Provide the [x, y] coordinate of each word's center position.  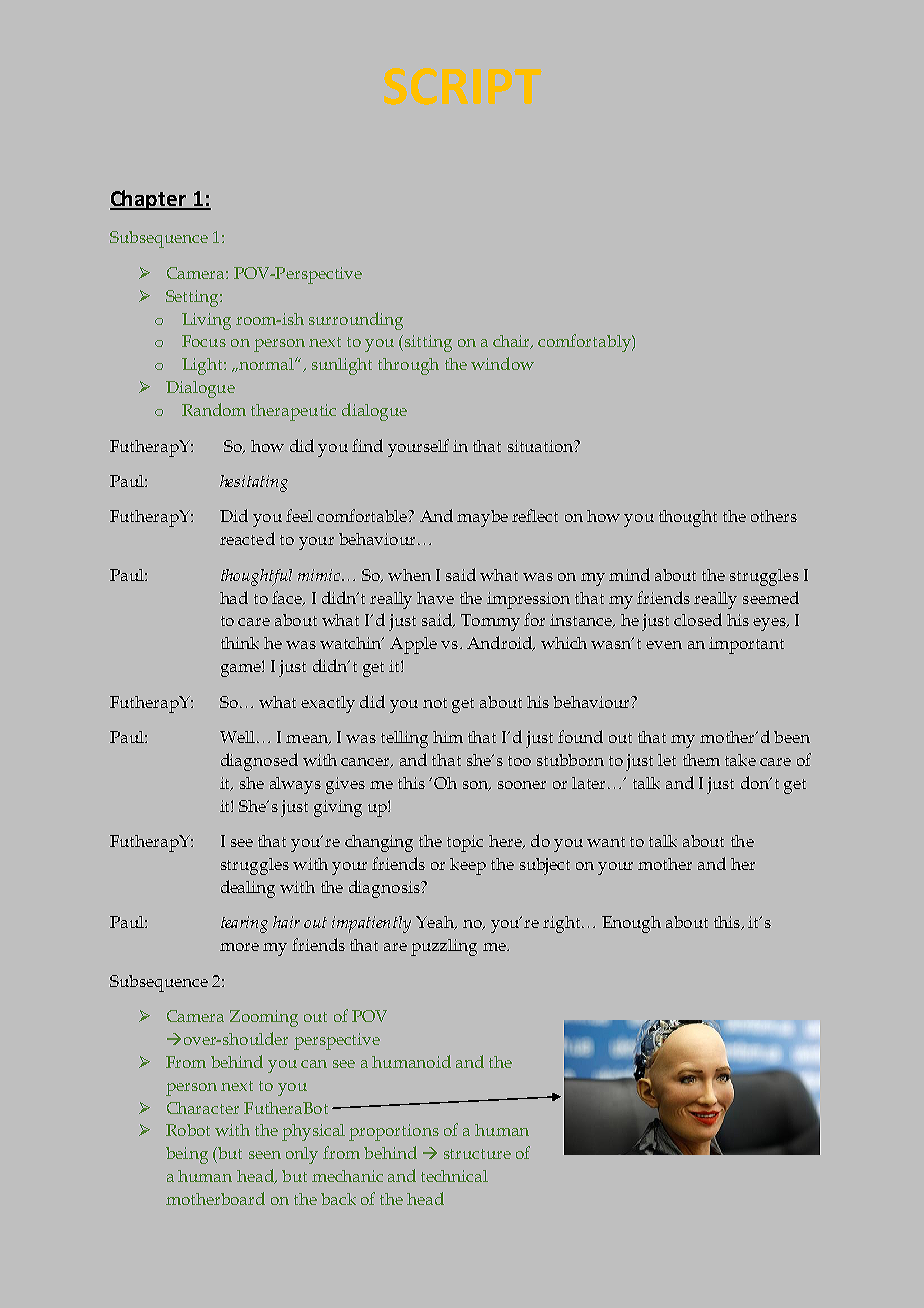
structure [477, 1154]
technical [454, 1176]
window [502, 363]
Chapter [149, 200]
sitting [428, 343]
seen [265, 1155]
